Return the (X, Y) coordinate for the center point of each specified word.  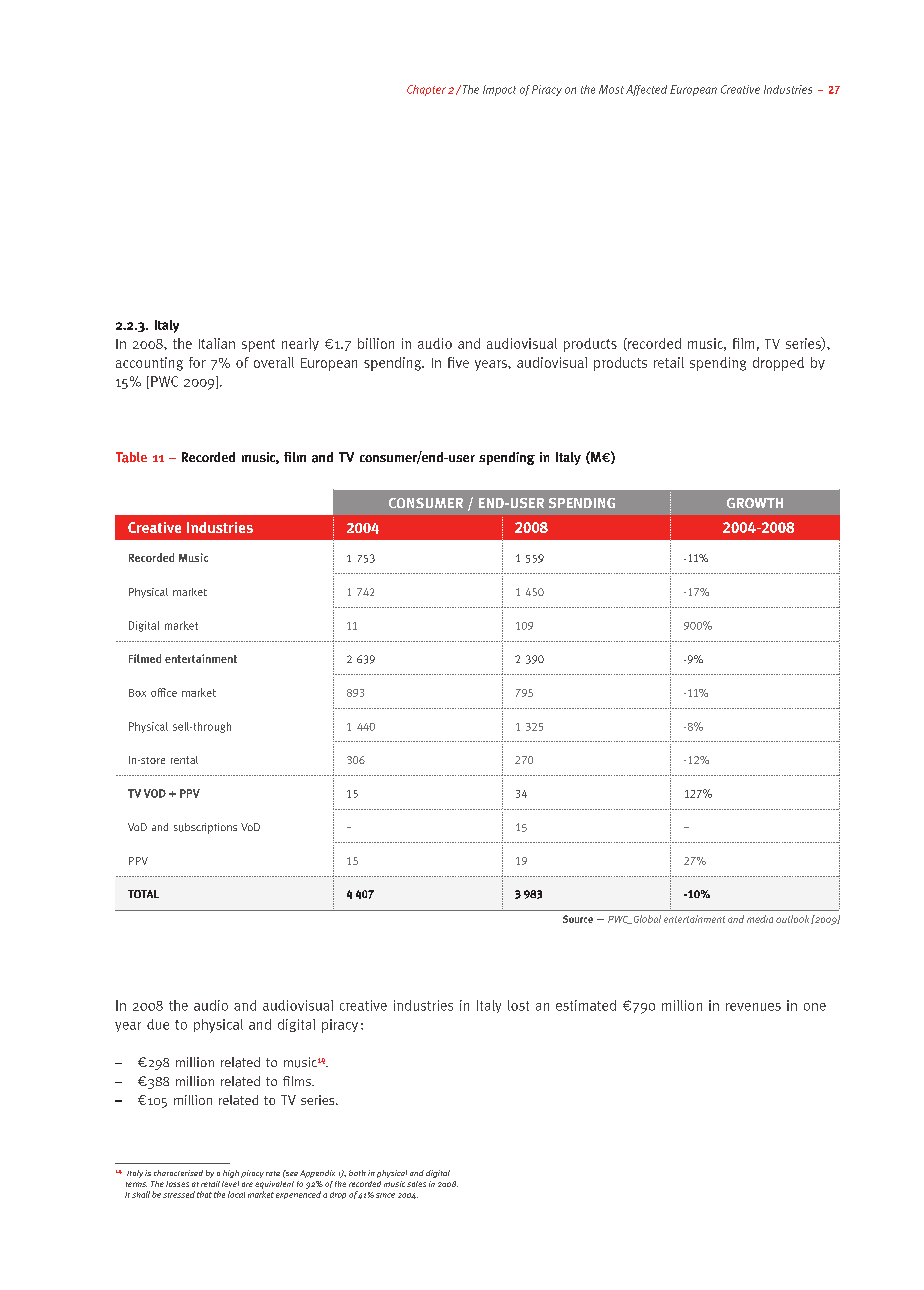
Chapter (428, 90)
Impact (499, 90)
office (164, 692)
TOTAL (143, 894)
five (458, 362)
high (231, 1174)
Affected (646, 90)
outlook (792, 919)
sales (416, 1184)
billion (376, 343)
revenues (753, 1007)
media (760, 919)
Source (578, 919)
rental (184, 760)
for (197, 362)
